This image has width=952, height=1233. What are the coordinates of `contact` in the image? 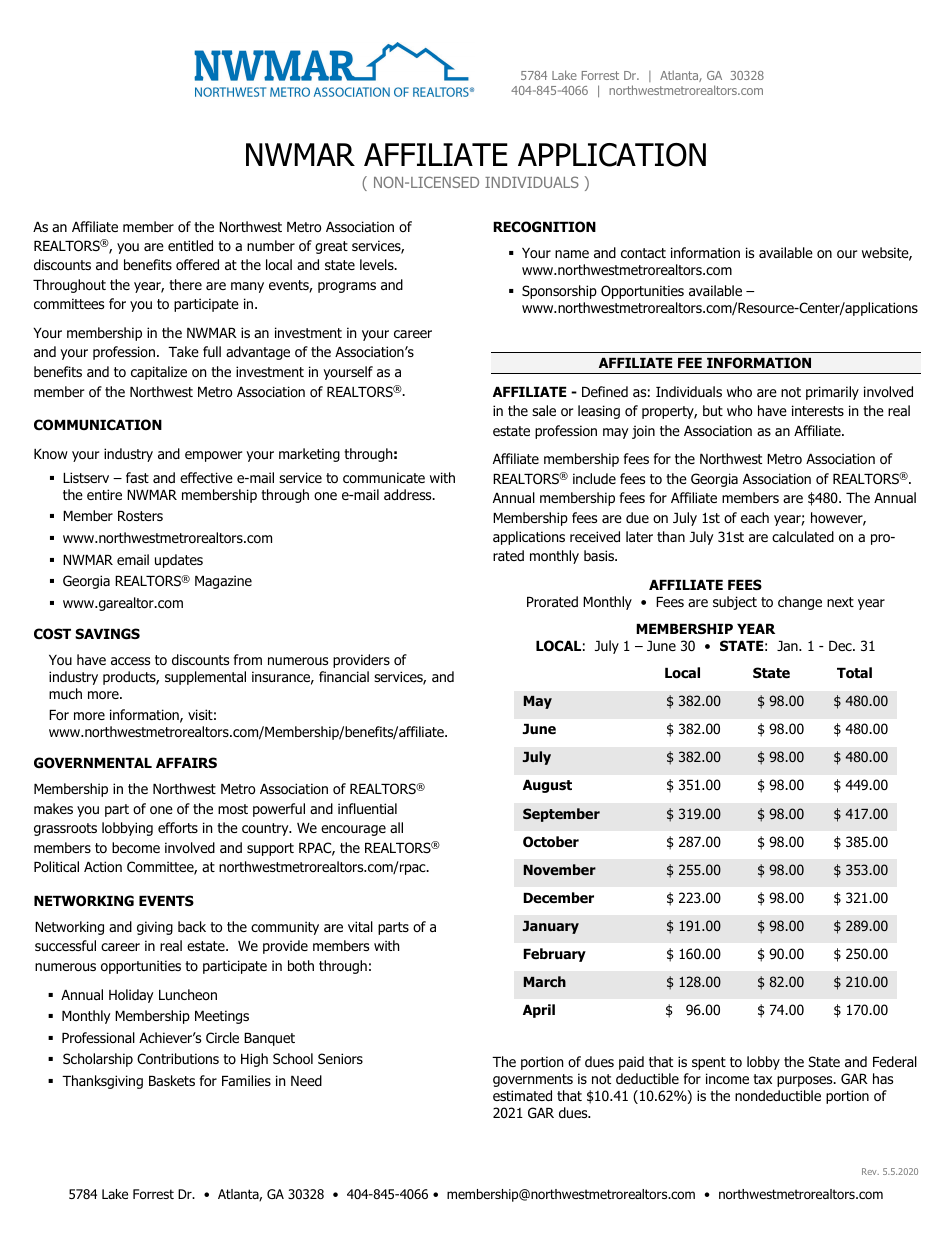 It's located at (643, 253).
